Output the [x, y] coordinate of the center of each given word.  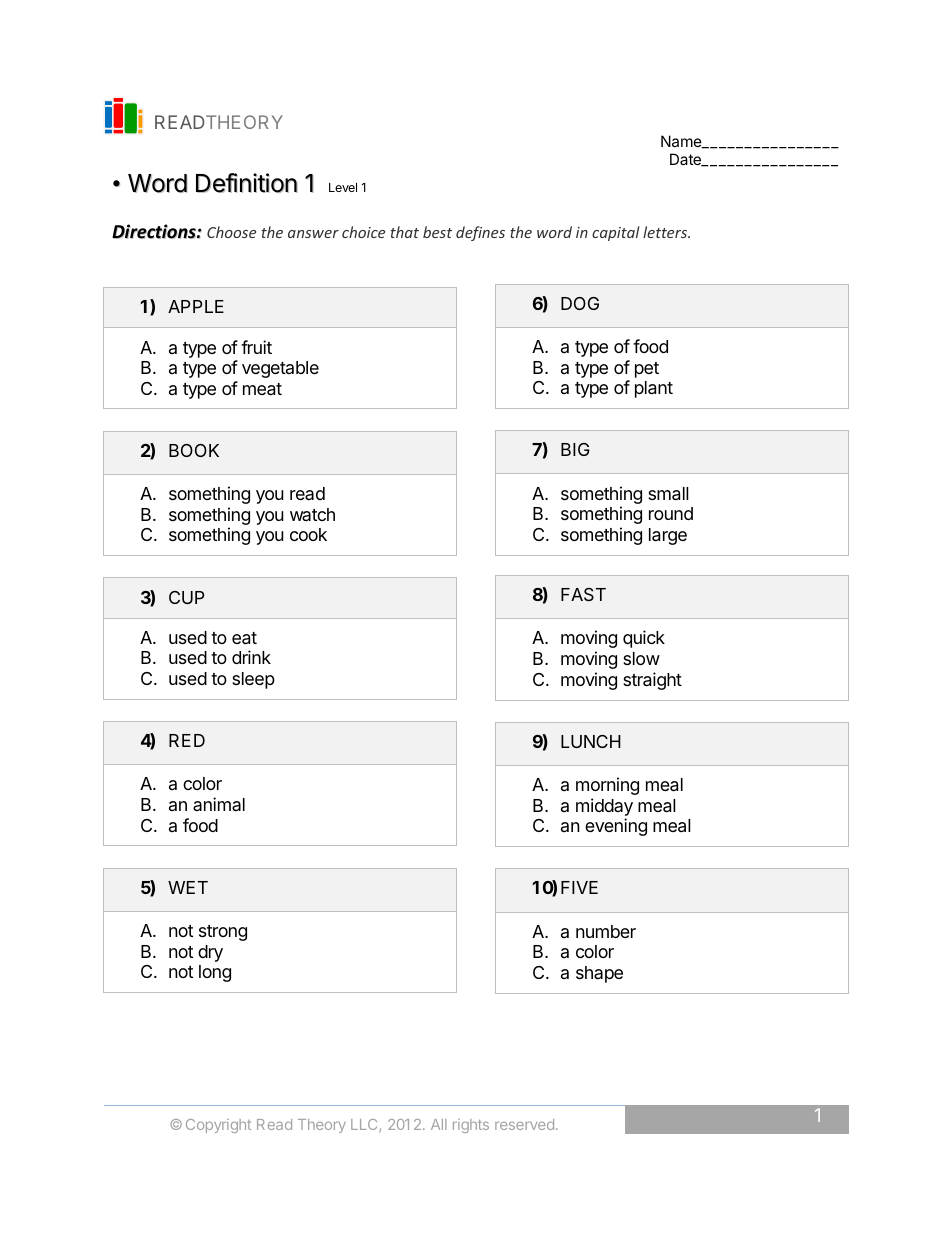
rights [471, 1126]
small [668, 494]
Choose [231, 232]
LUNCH [591, 741]
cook [308, 534]
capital [616, 233]
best [437, 232]
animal [219, 804]
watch [312, 514]
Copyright [218, 1126]
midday [604, 807]
